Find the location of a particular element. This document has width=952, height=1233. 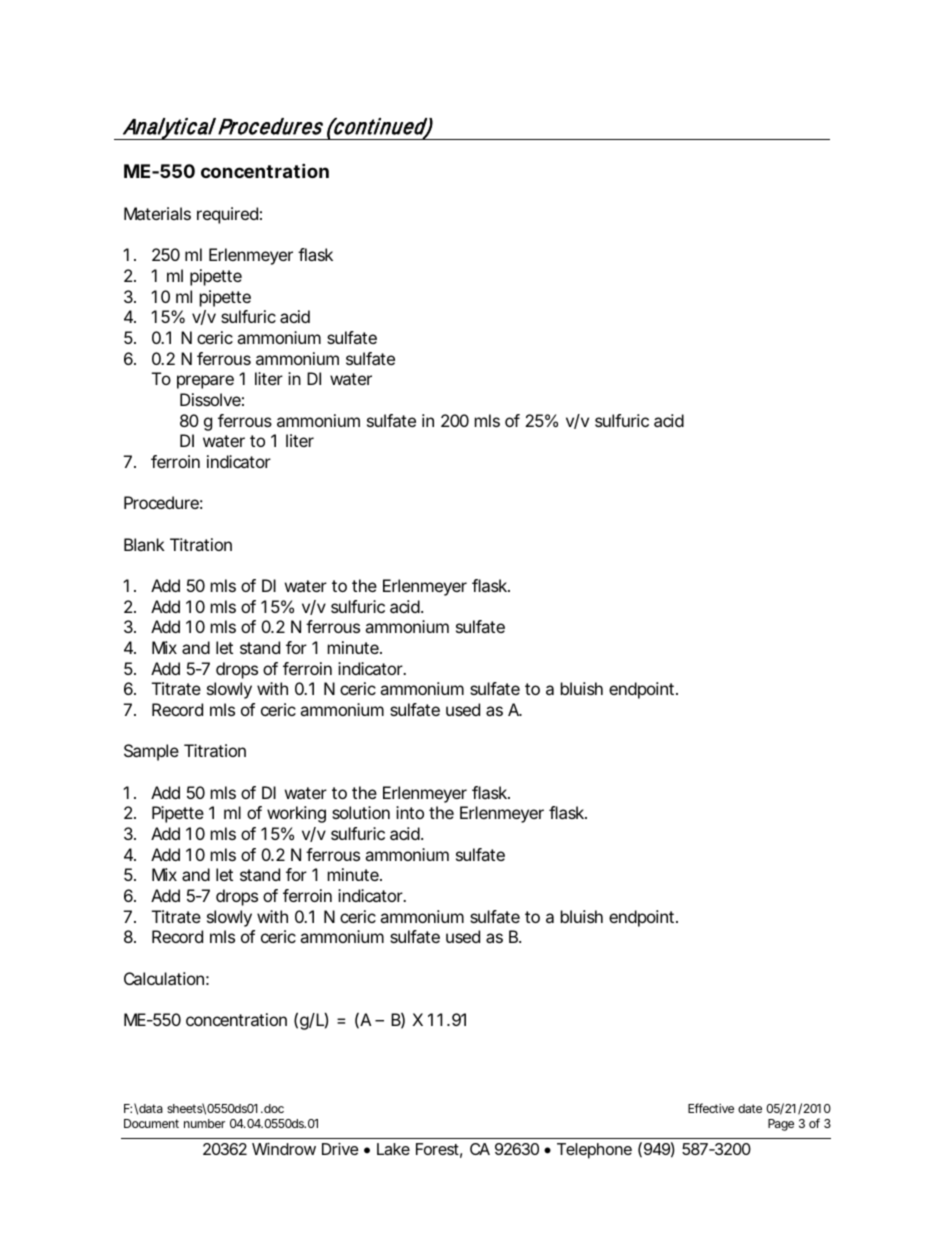

Materials is located at coordinates (157, 213).
